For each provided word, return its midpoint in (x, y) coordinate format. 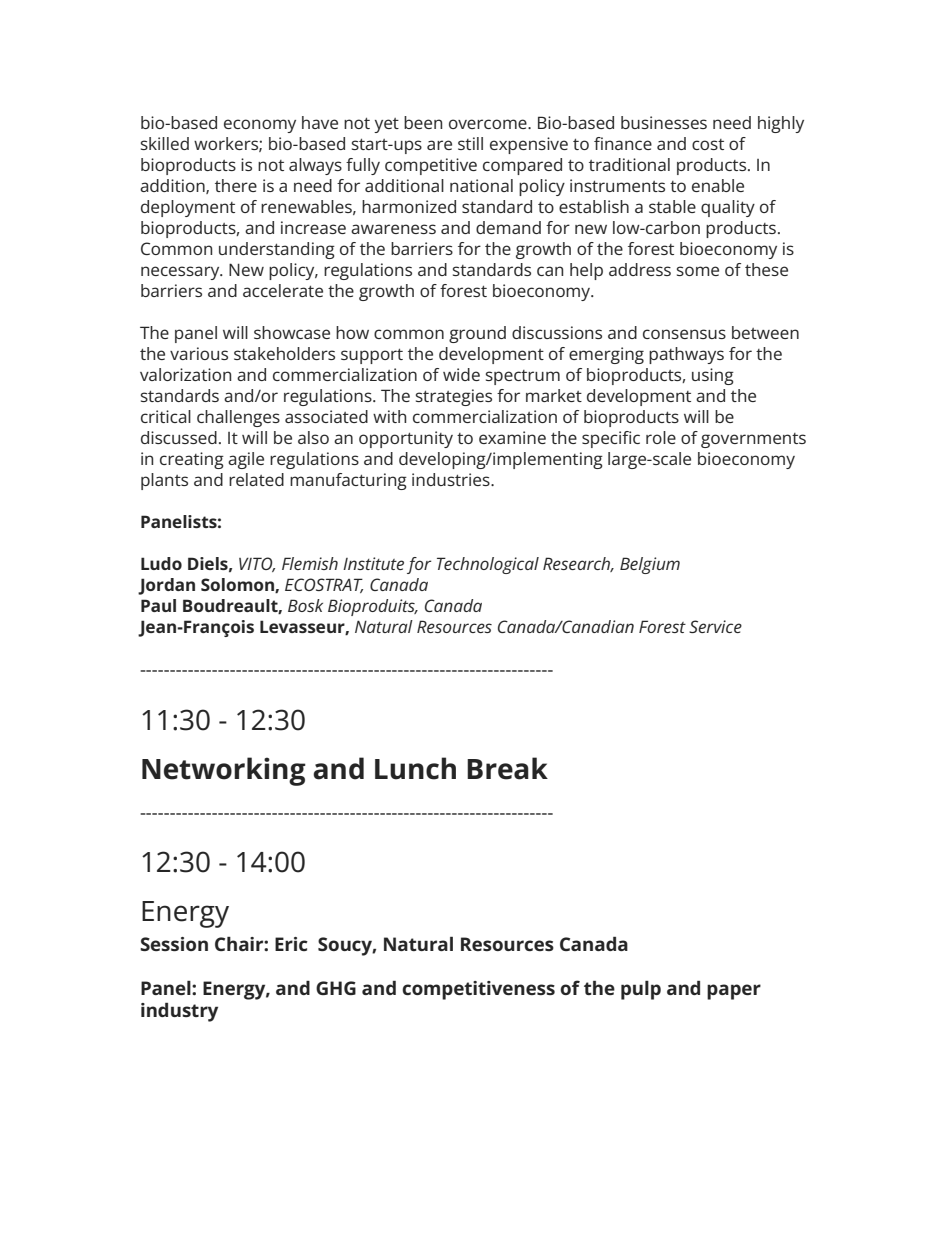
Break (507, 768)
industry (179, 1012)
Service (715, 626)
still (470, 143)
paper (734, 992)
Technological (488, 565)
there (236, 185)
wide (461, 374)
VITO (257, 564)
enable (718, 185)
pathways (686, 355)
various (199, 353)
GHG (336, 988)
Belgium (650, 565)
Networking (224, 771)
